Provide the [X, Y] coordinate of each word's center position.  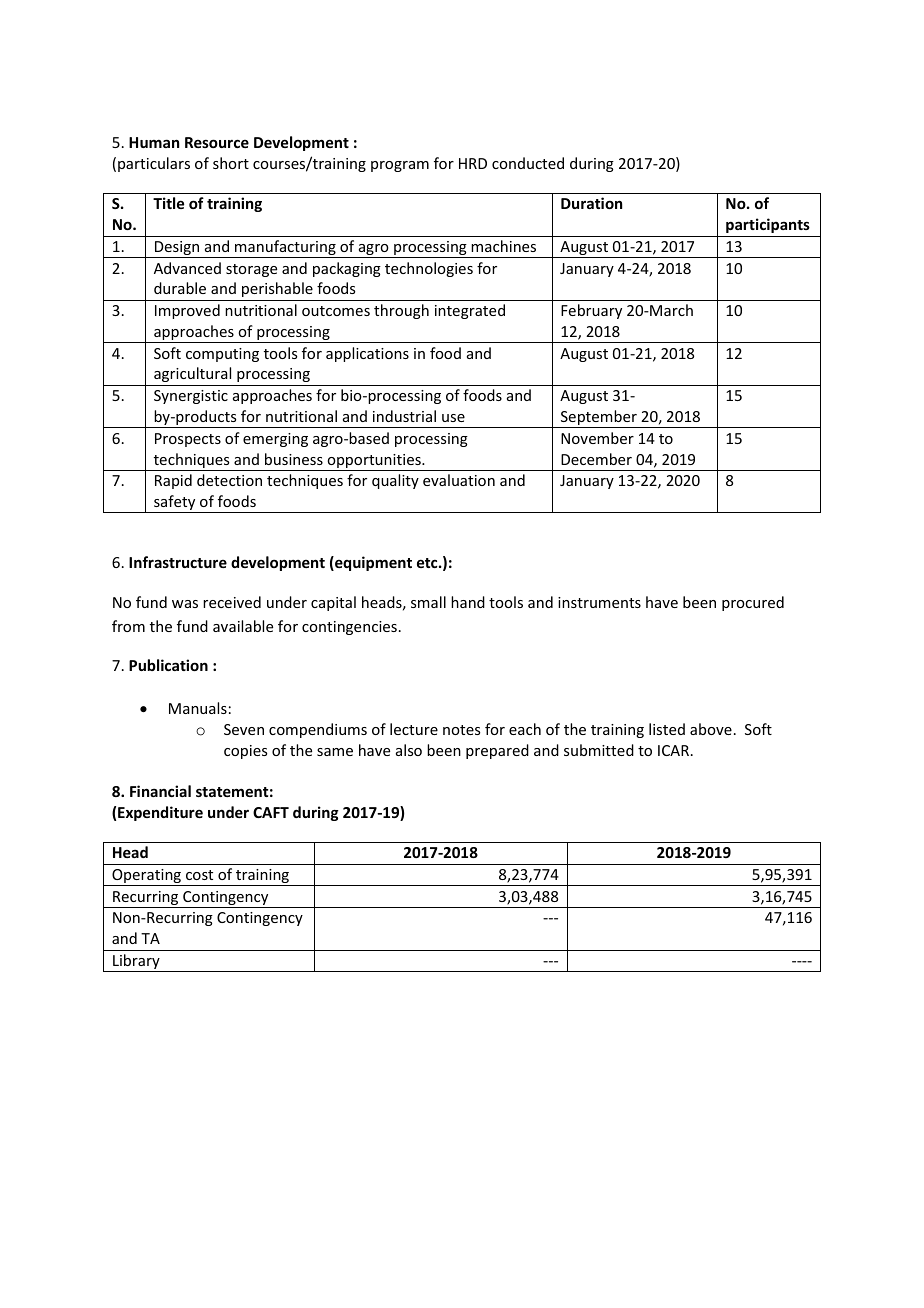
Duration [591, 203]
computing [222, 355]
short [231, 163]
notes [461, 730]
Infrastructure [178, 562]
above [711, 729]
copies [245, 752]
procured [753, 603]
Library [136, 963]
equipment [372, 563]
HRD [473, 163]
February [591, 311]
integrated [470, 311]
